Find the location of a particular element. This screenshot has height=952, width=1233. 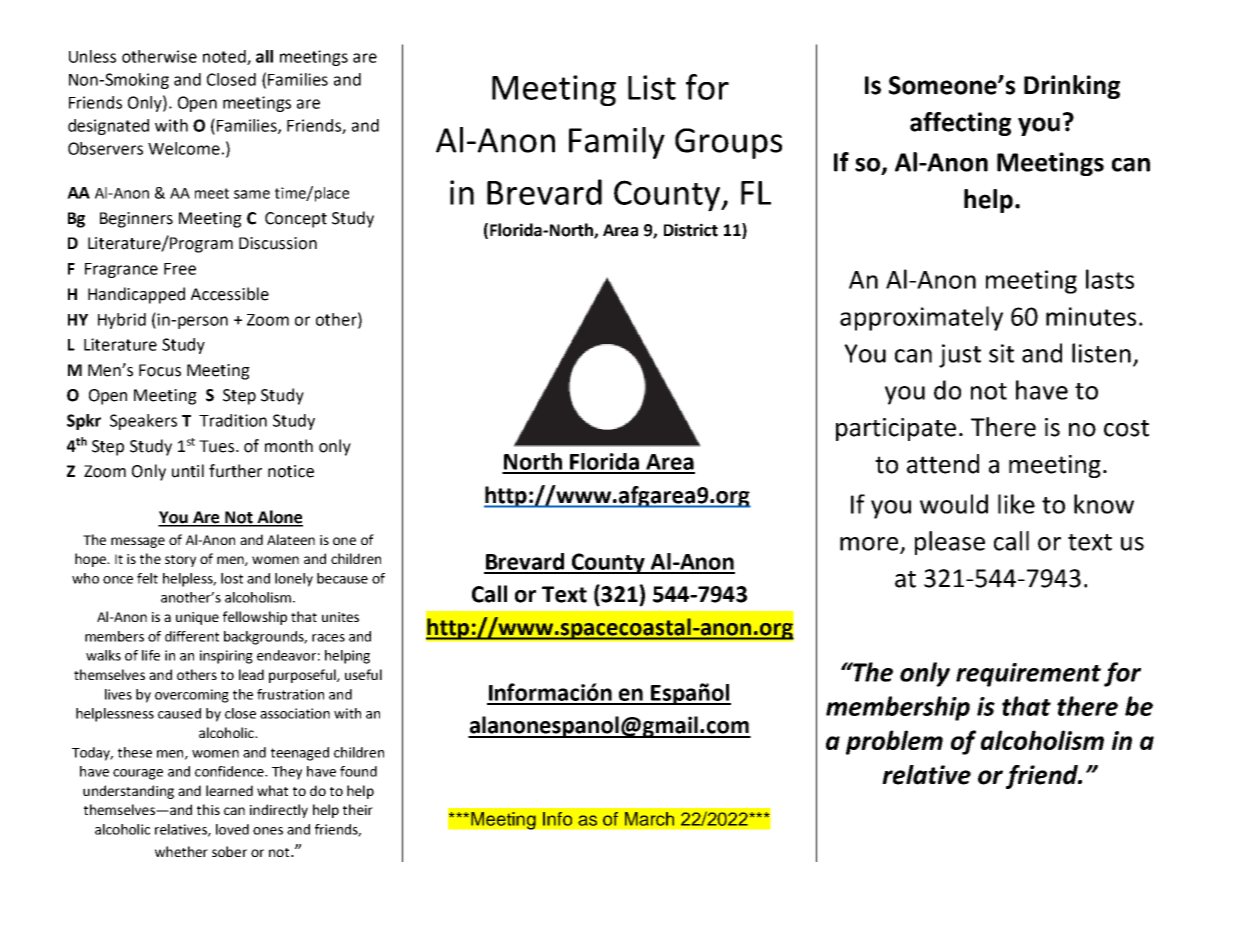

District is located at coordinates (691, 230).
